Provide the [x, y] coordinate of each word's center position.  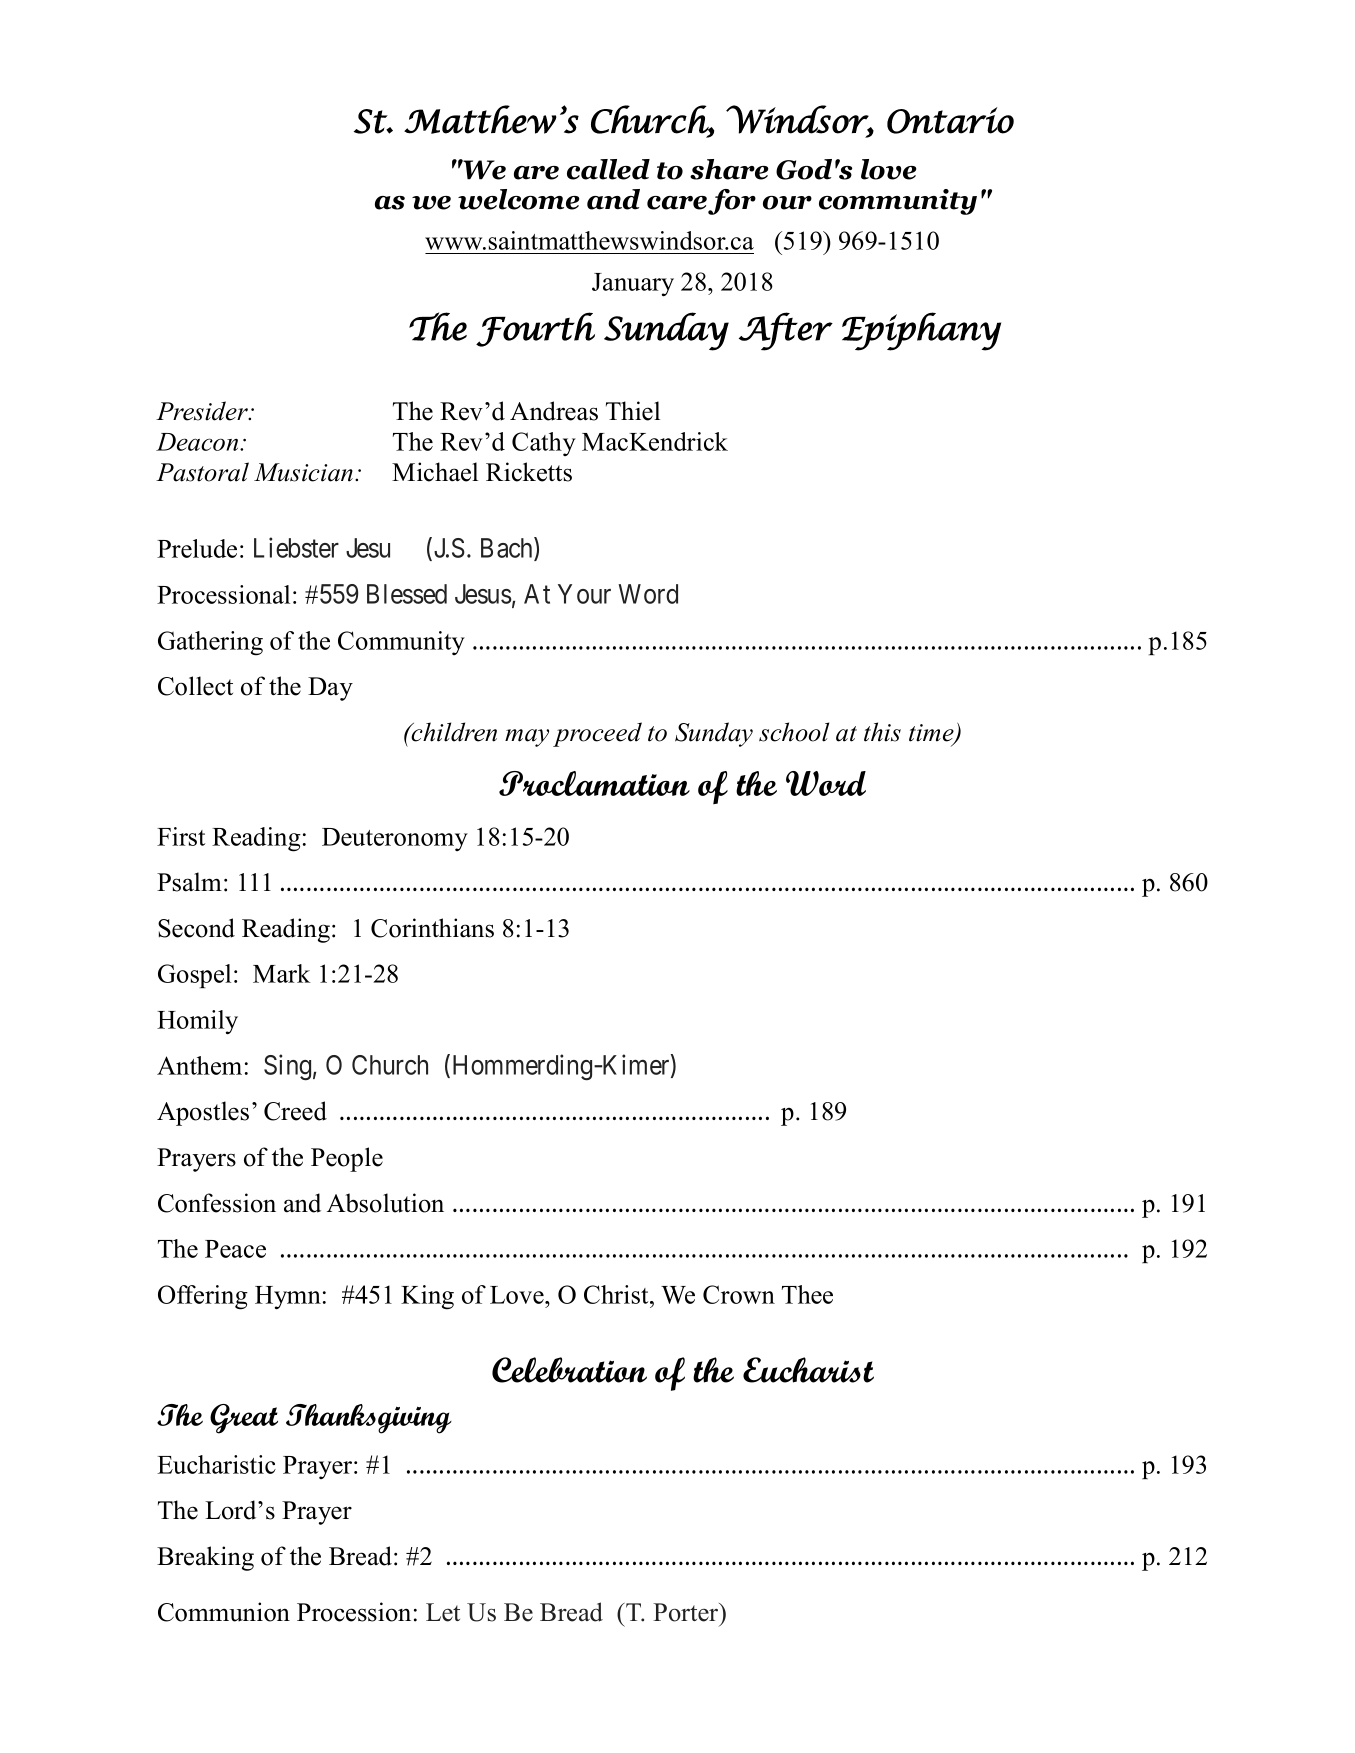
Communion [224, 1612]
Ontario [950, 120]
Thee [807, 1294]
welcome [519, 199]
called [608, 169]
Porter [687, 1612]
